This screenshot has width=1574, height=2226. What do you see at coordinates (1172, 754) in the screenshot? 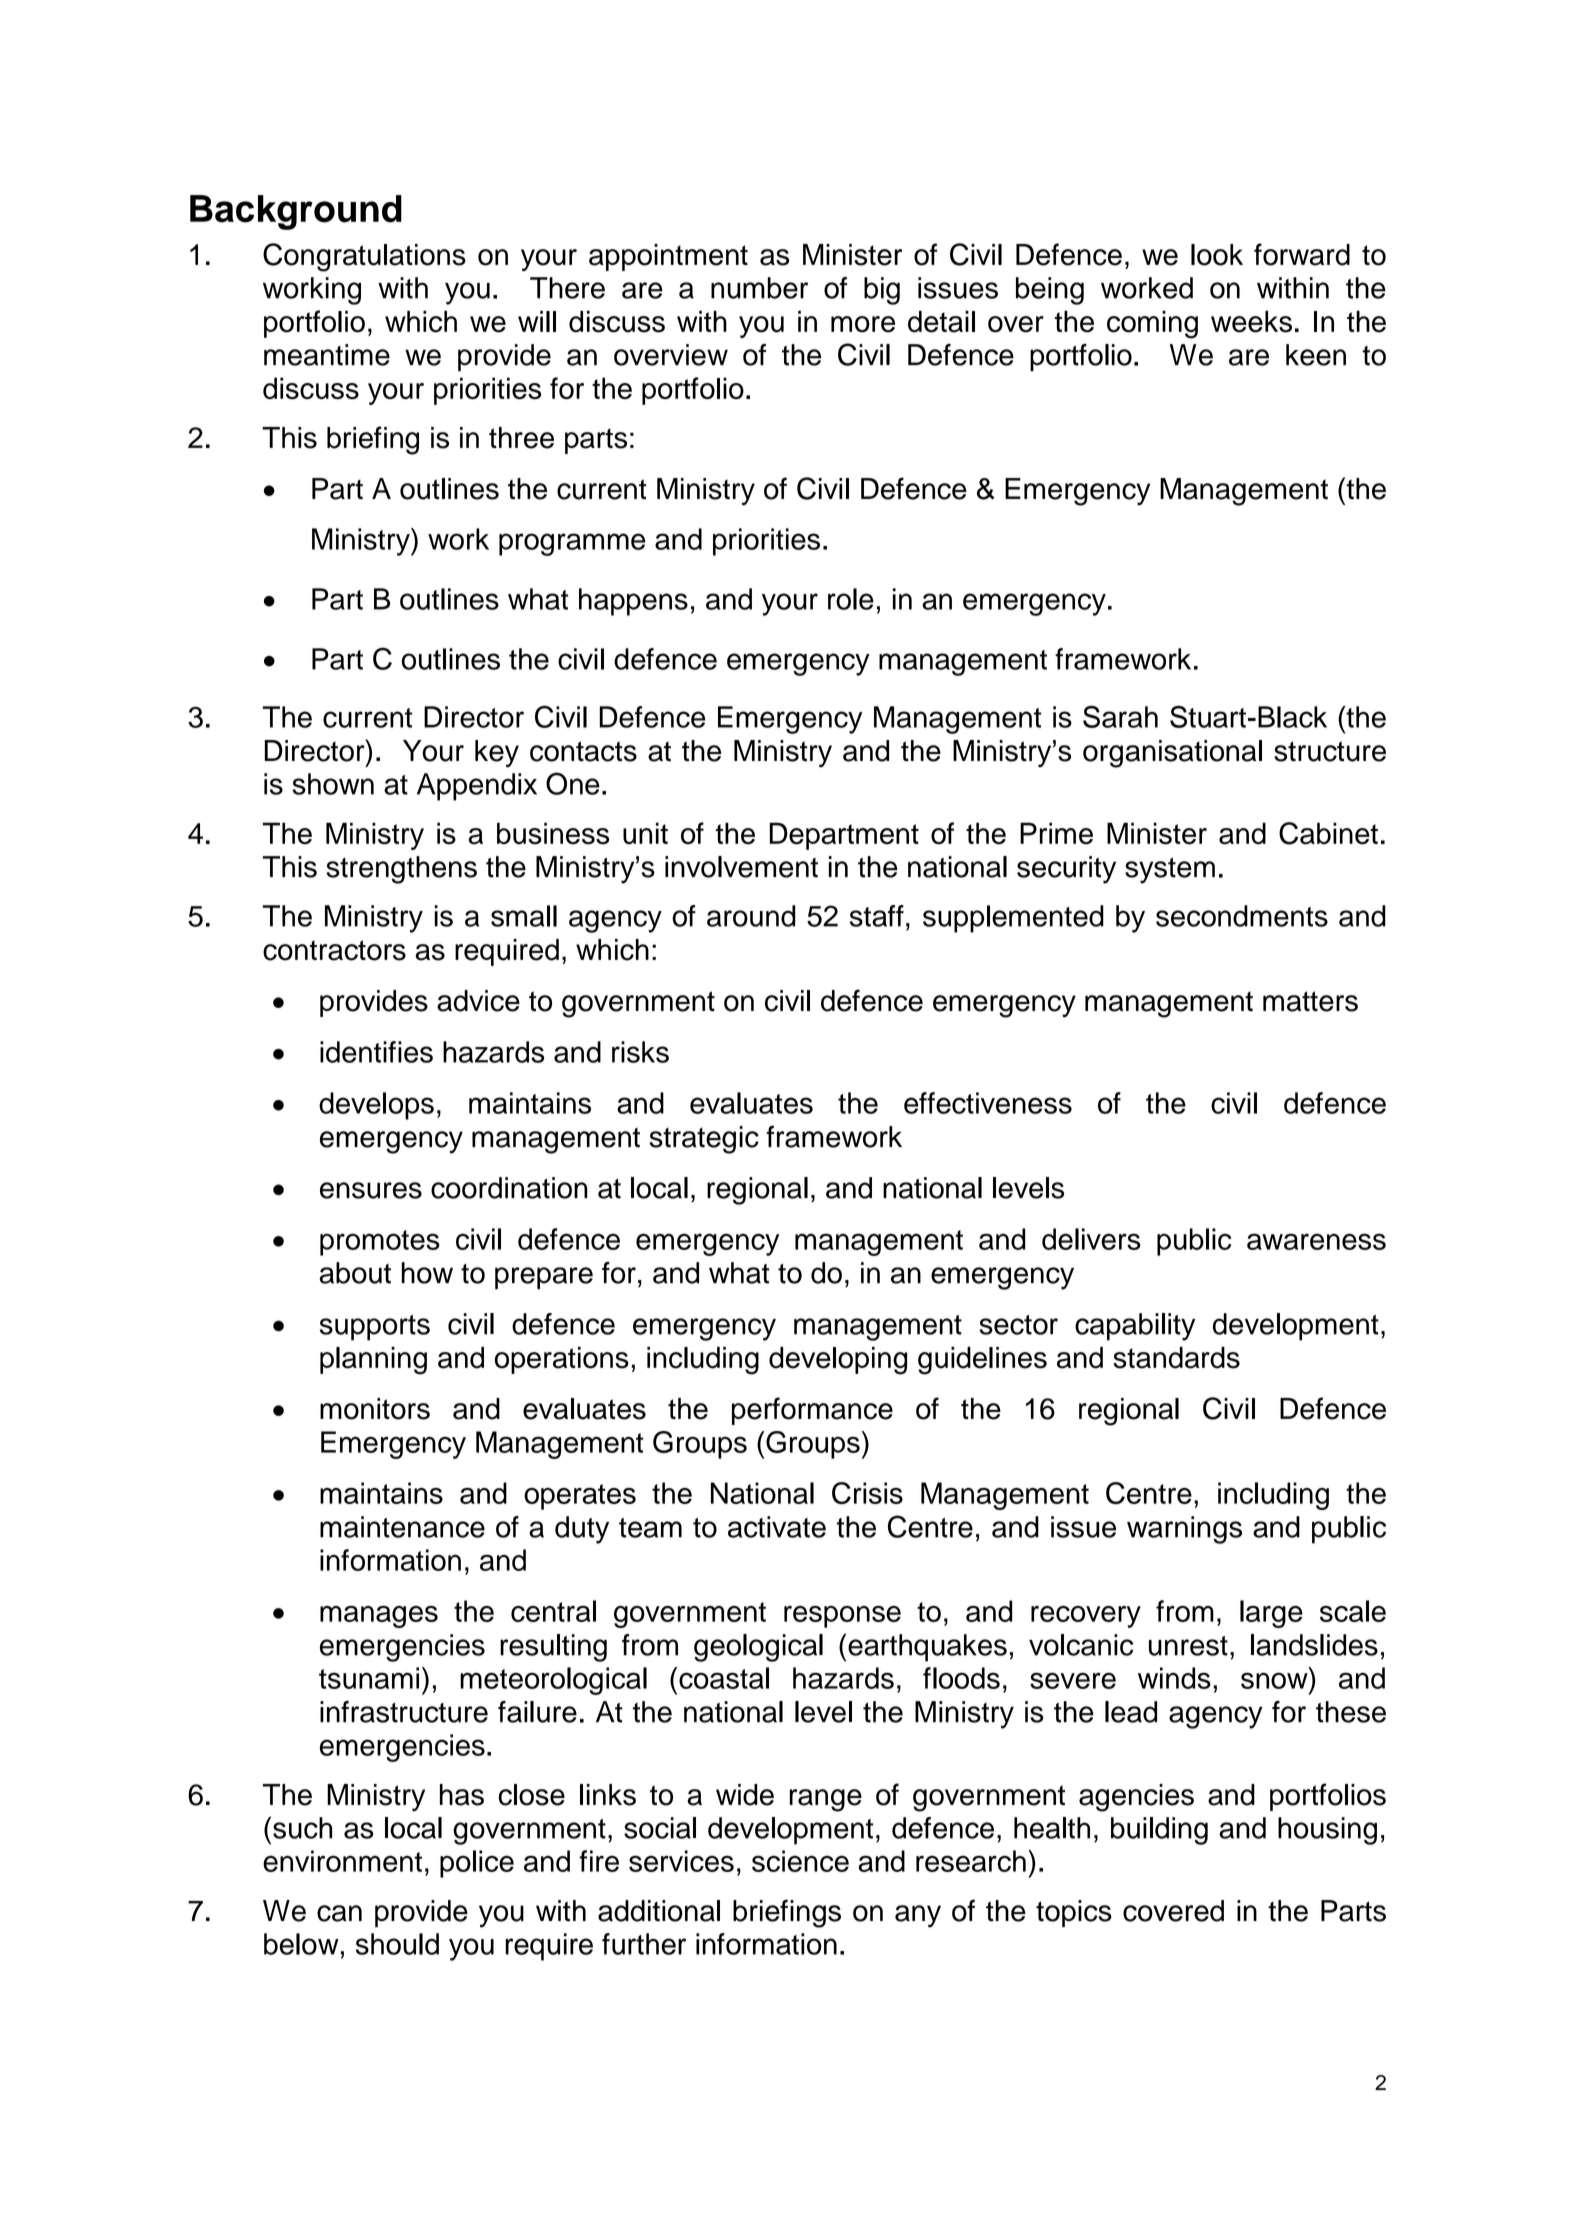
I see `organisational` at bounding box center [1172, 754].
